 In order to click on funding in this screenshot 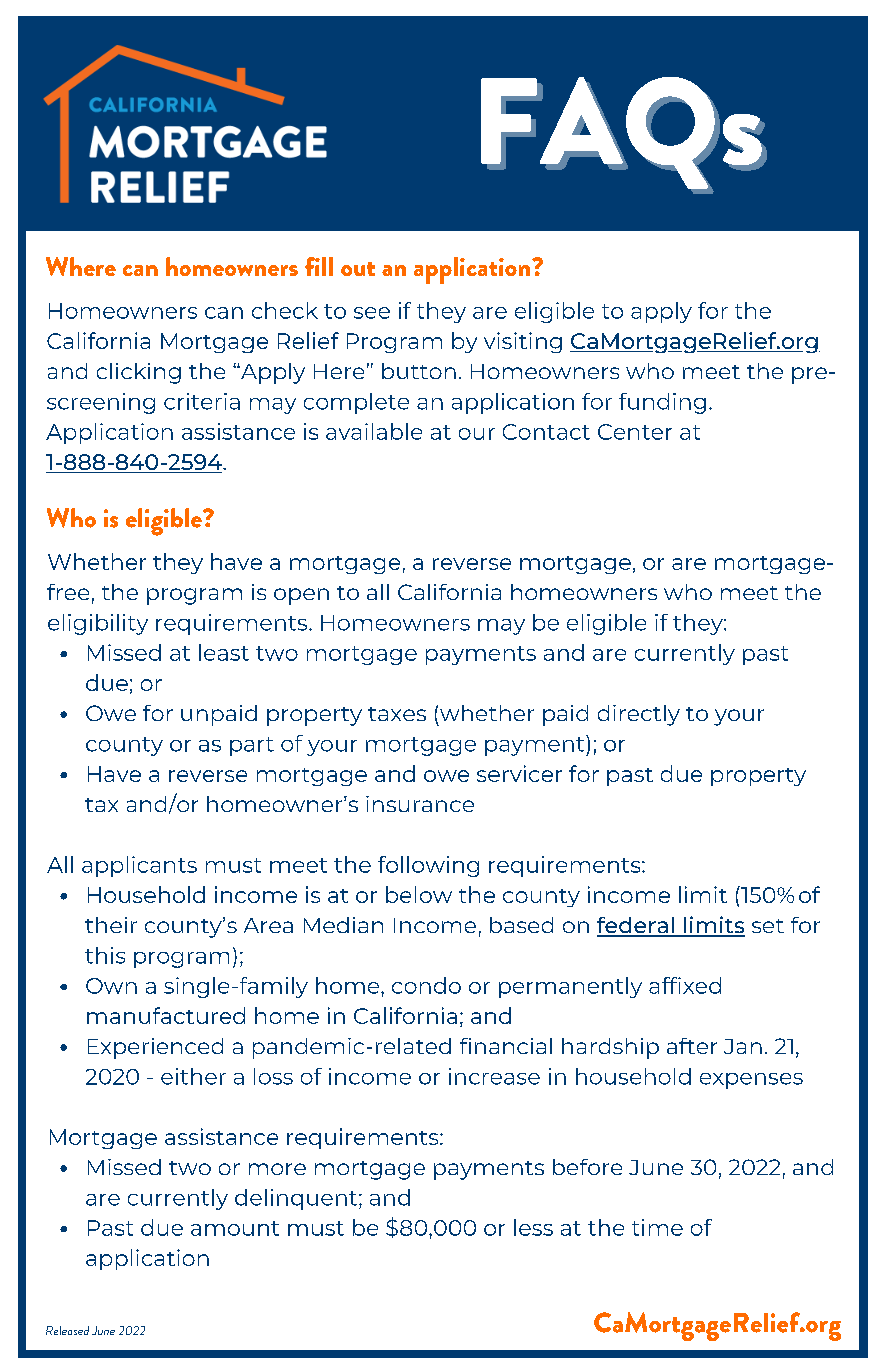, I will do `click(662, 403)`.
